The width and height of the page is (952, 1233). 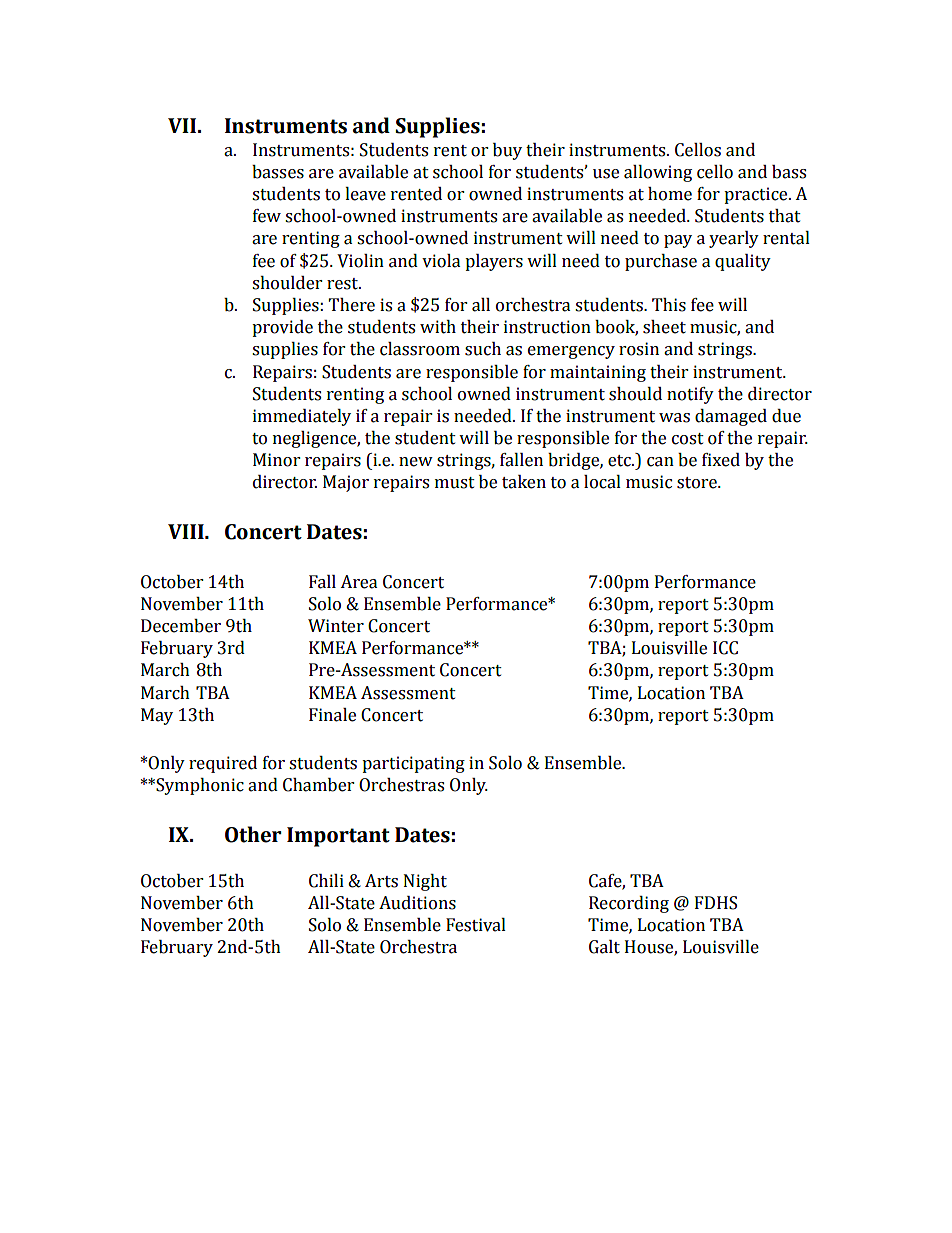 What do you see at coordinates (725, 648) in the page?
I see `ICC` at bounding box center [725, 648].
